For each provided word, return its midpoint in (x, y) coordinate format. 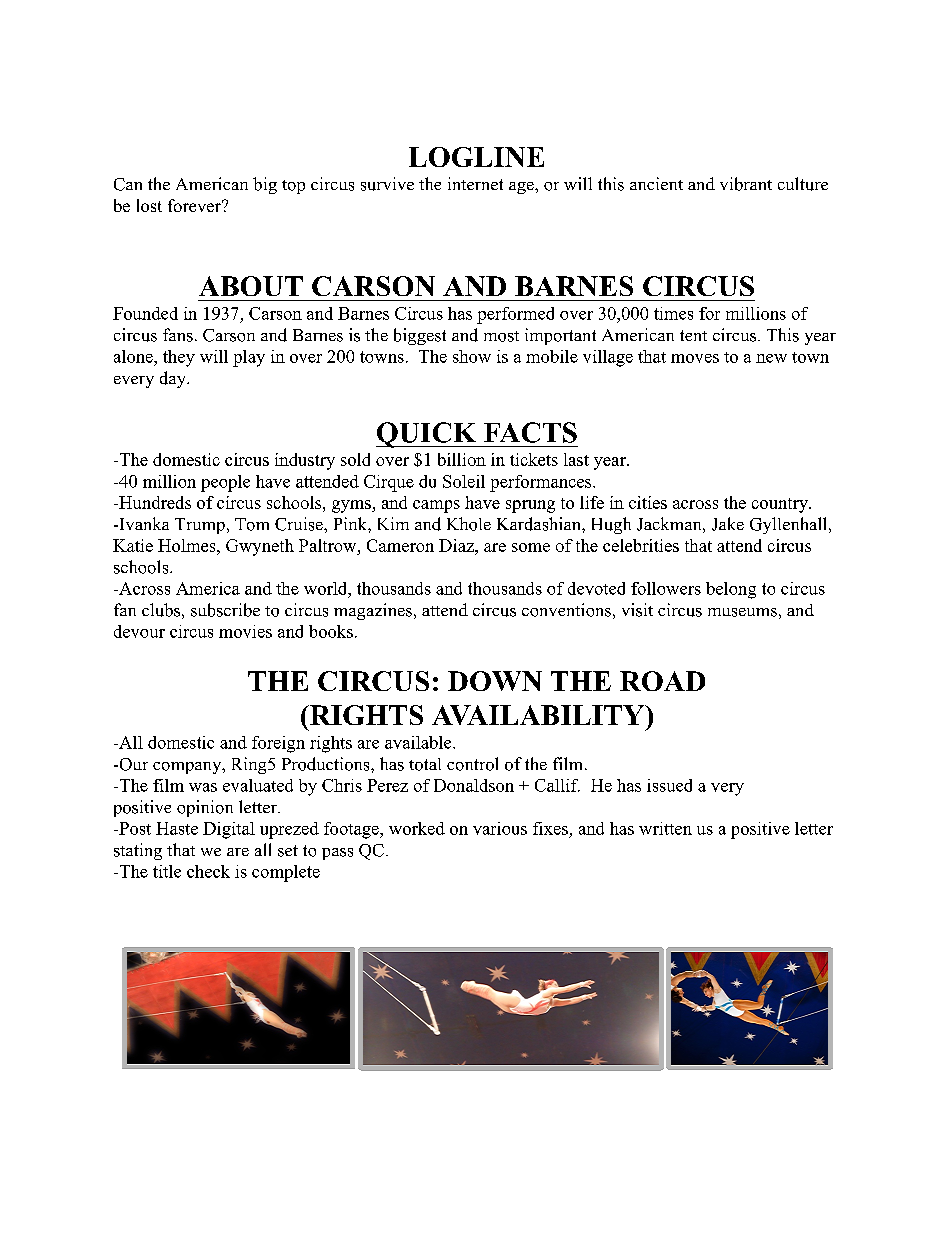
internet (475, 183)
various (500, 828)
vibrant (746, 184)
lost (149, 205)
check (208, 871)
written (665, 828)
